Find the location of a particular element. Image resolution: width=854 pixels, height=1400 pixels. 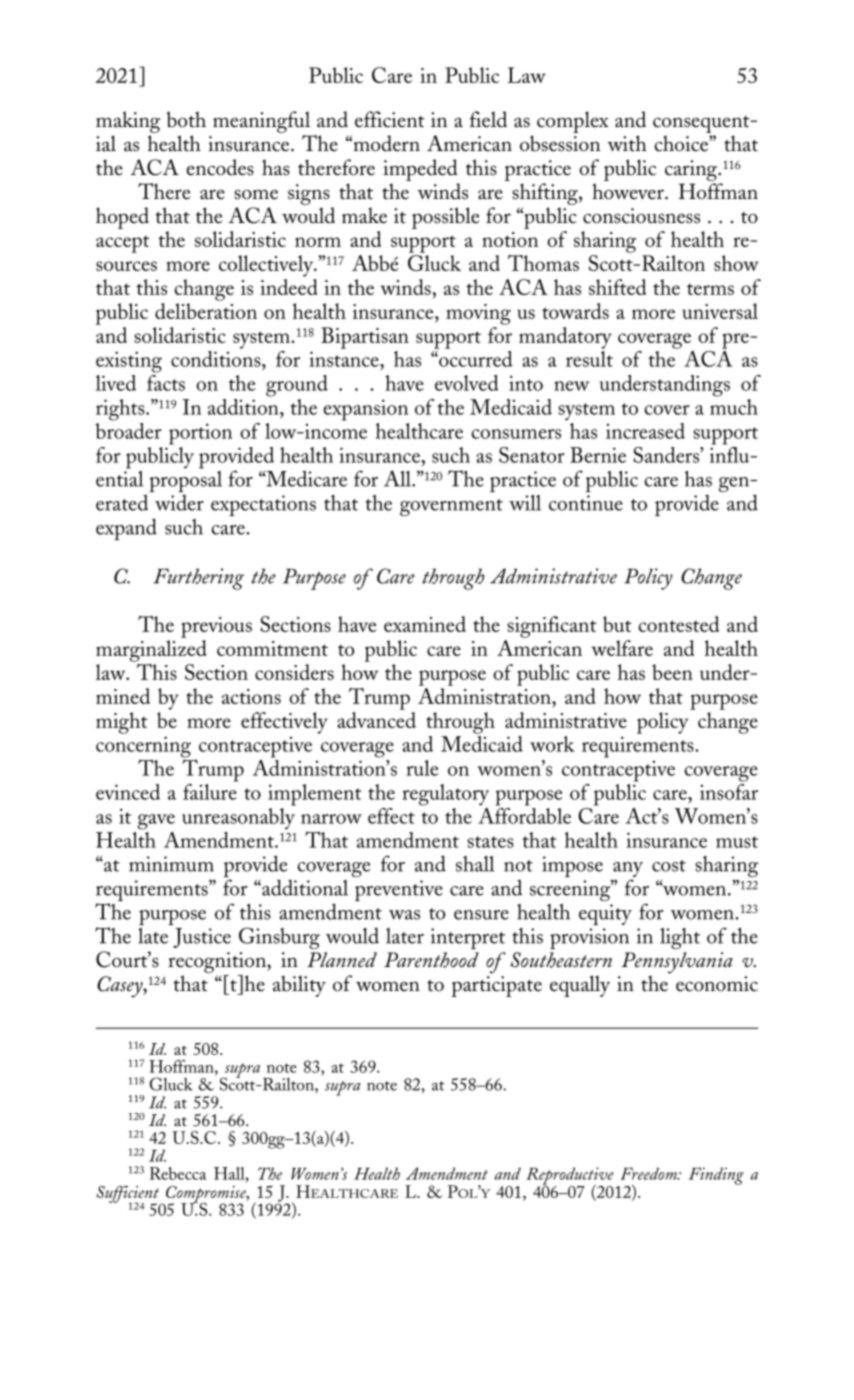

been is located at coordinates (672, 672).
